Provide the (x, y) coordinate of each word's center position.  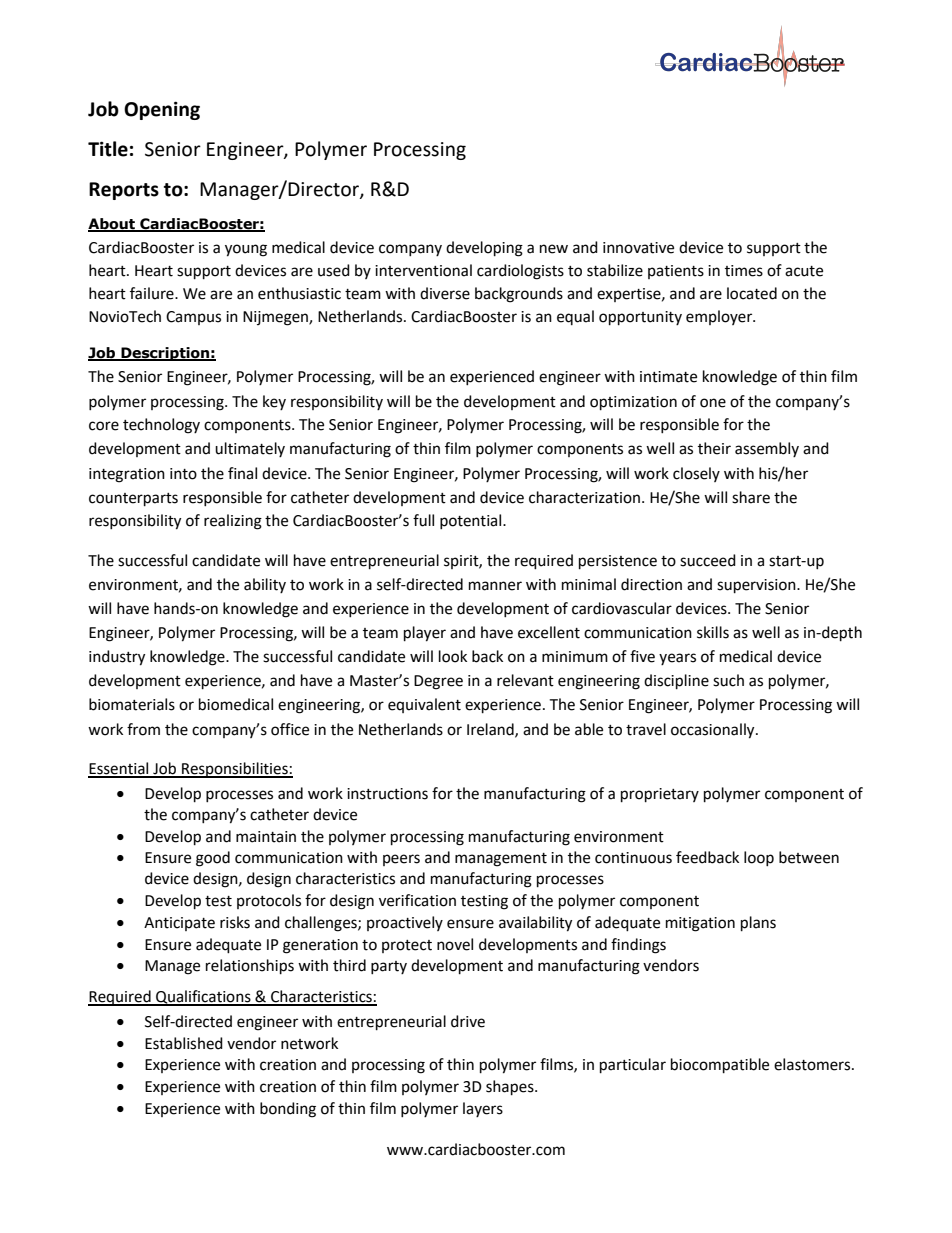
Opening (162, 110)
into (183, 474)
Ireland (491, 730)
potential (472, 521)
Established (184, 1043)
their (714, 448)
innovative (638, 248)
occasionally (714, 731)
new (554, 249)
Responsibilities (235, 770)
